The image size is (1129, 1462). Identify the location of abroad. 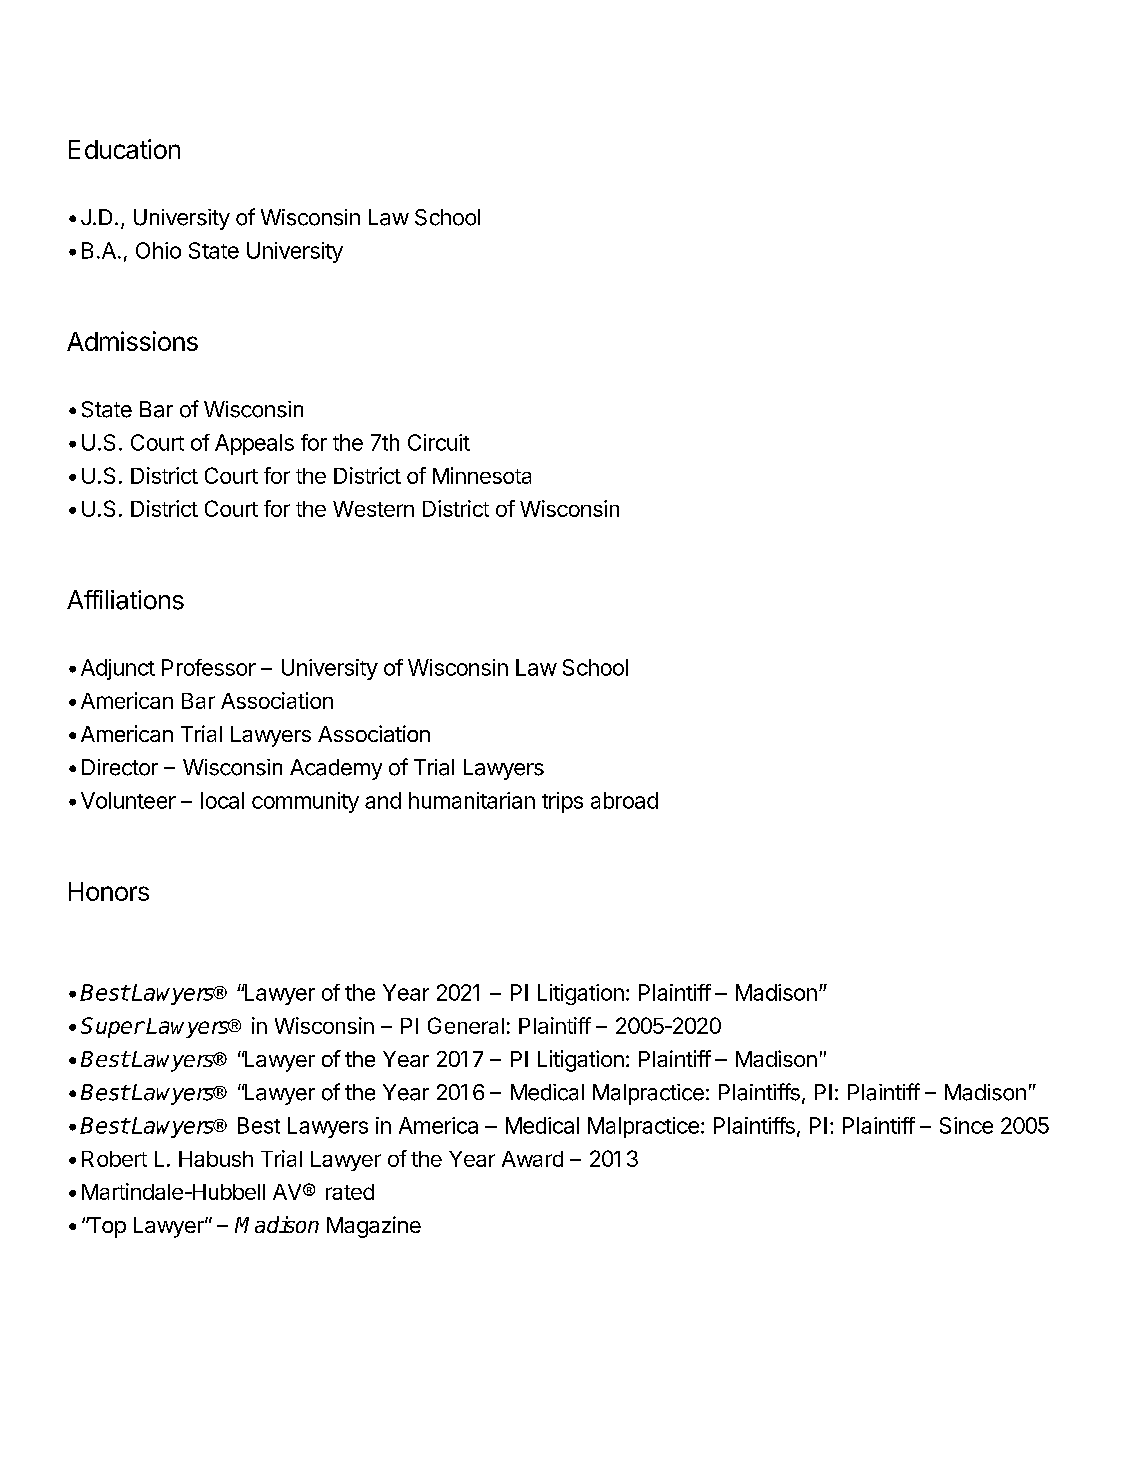
(624, 800).
